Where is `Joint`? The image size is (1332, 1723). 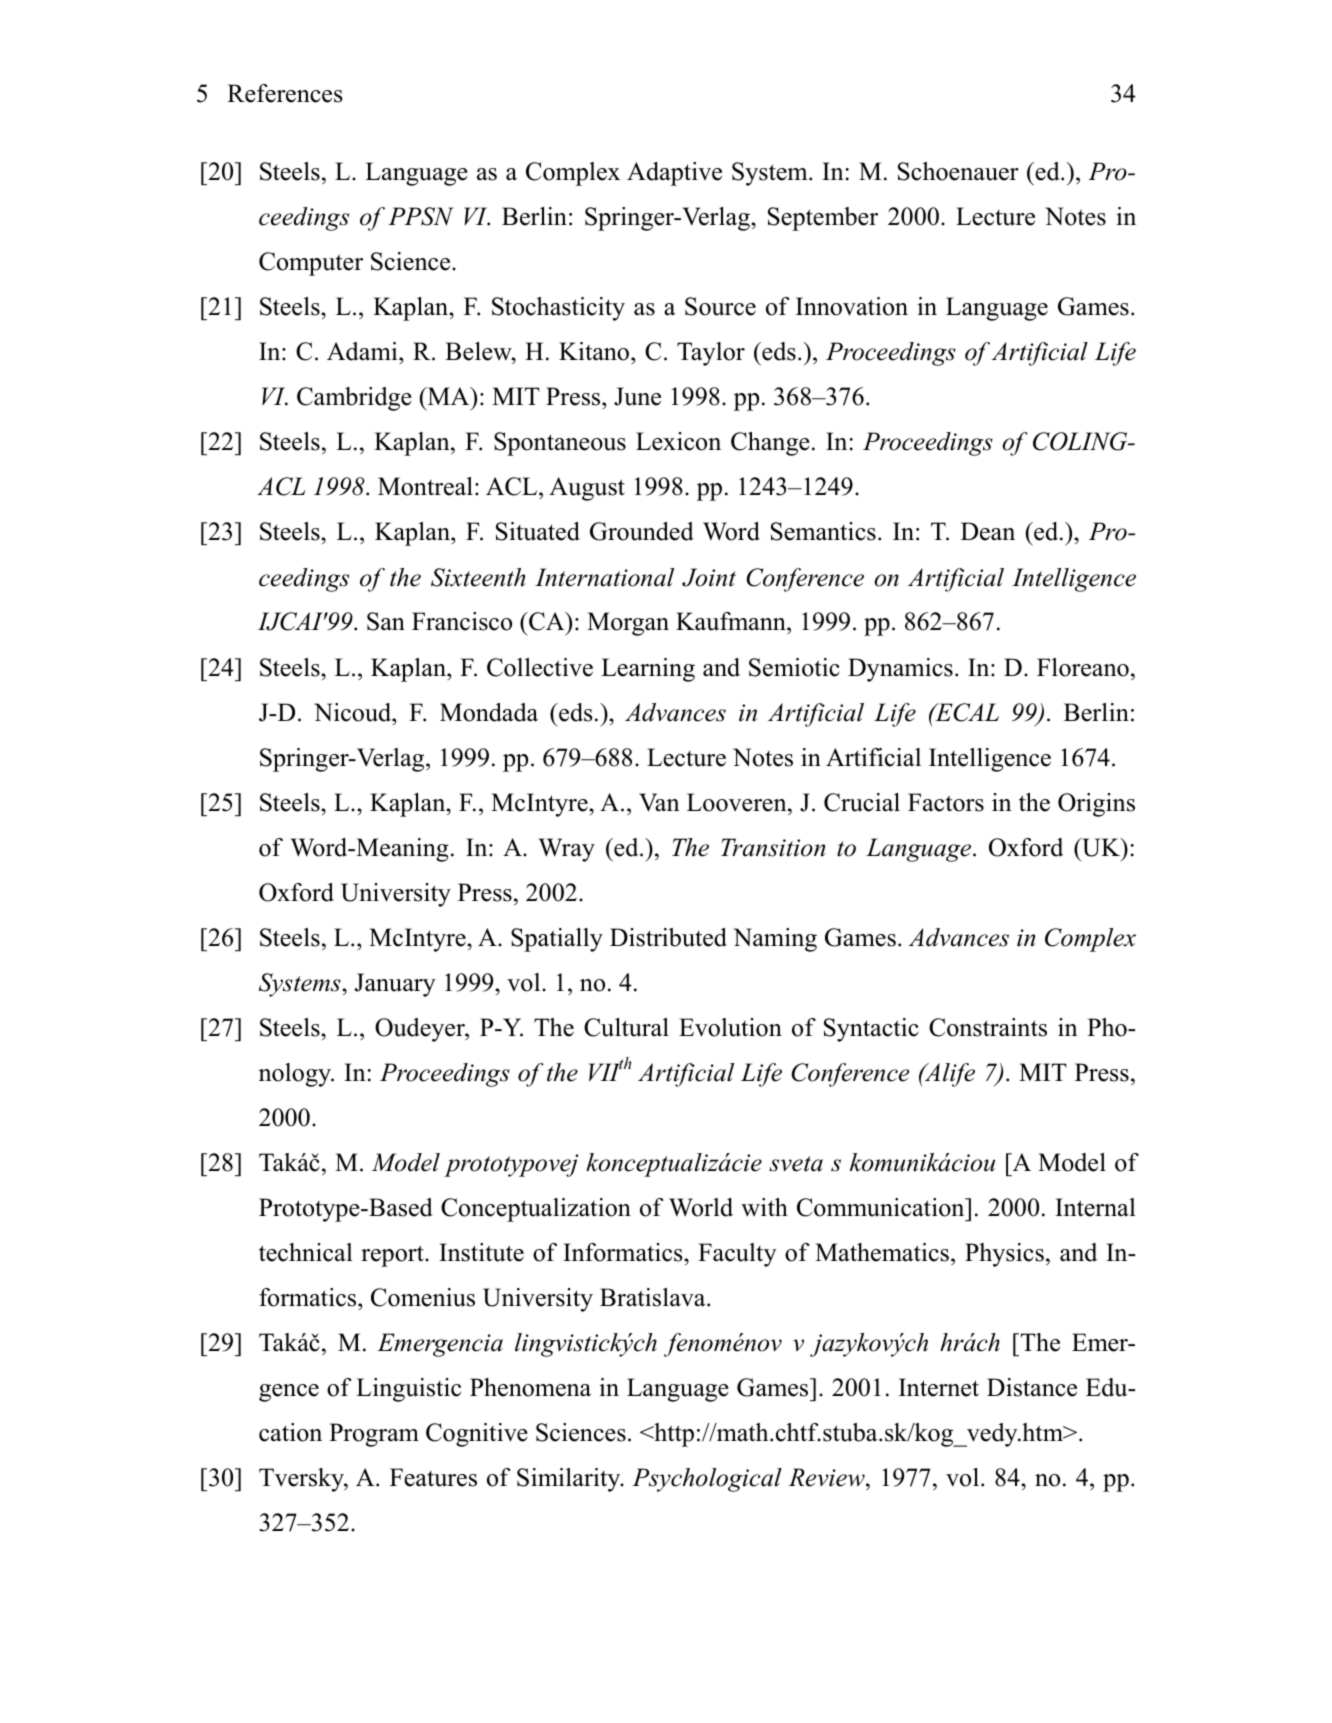 Joint is located at coordinates (709, 577).
